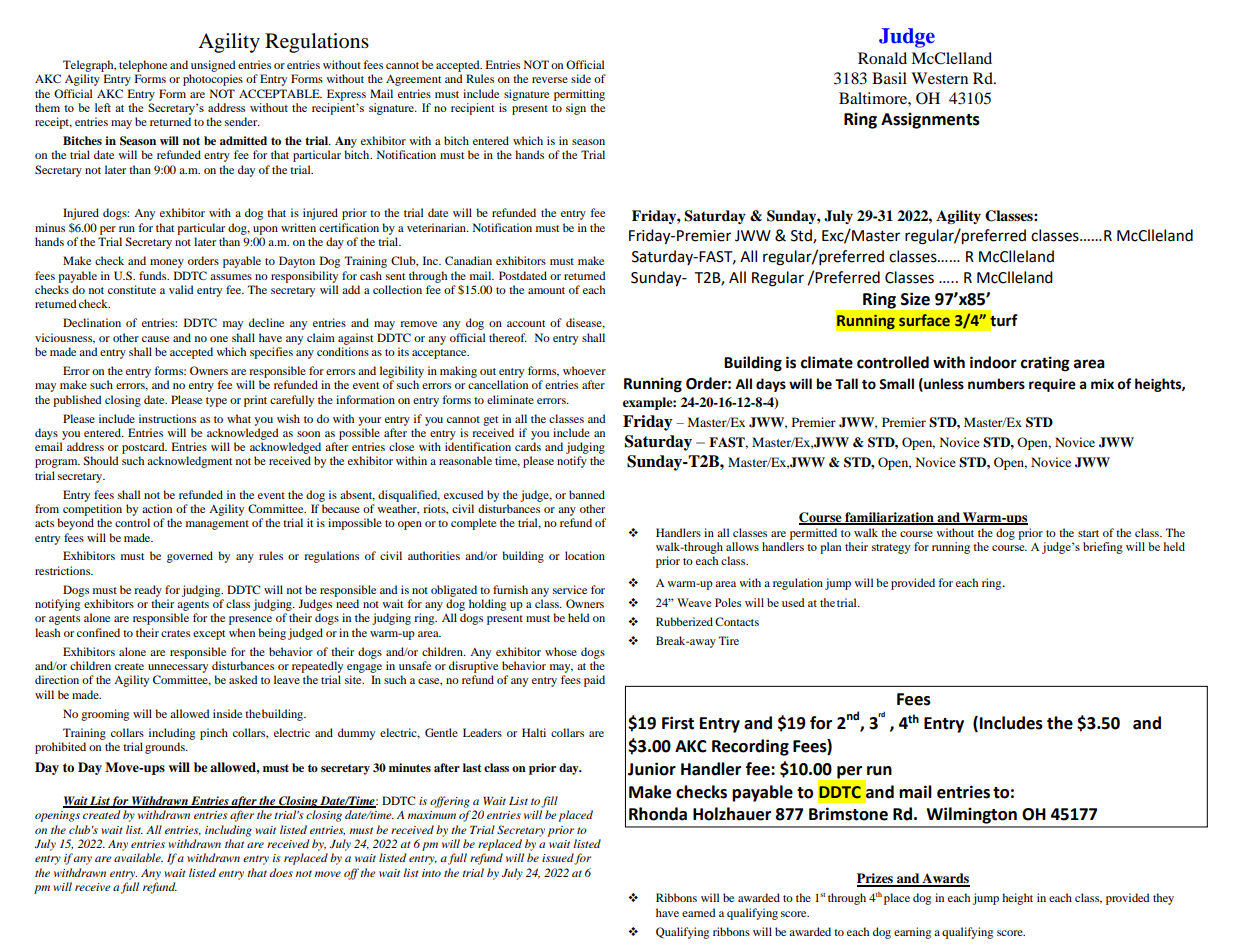 Image resolution: width=1233 pixels, height=952 pixels. What do you see at coordinates (750, 747) in the image?
I see `Recording` at bounding box center [750, 747].
